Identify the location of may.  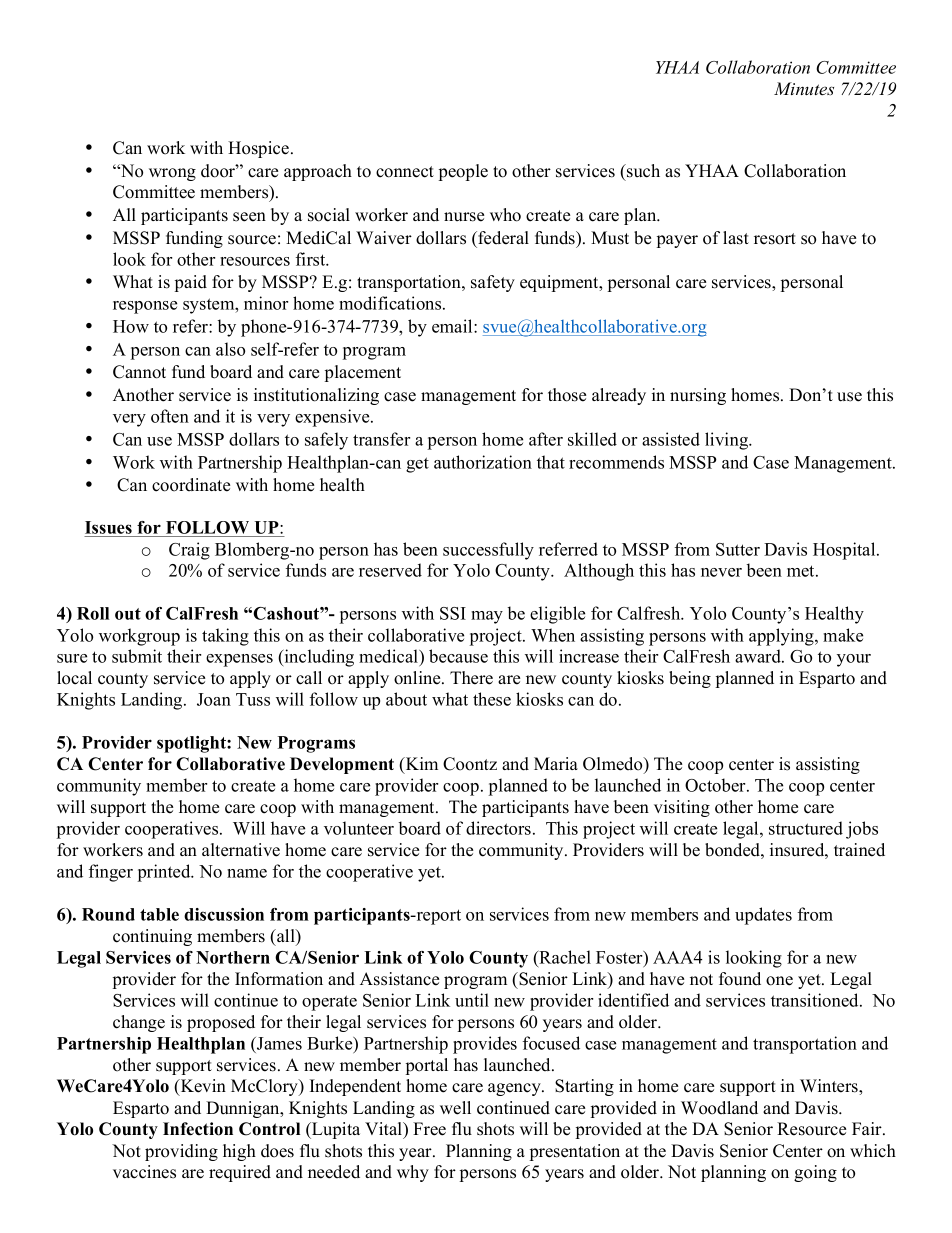
(487, 617).
